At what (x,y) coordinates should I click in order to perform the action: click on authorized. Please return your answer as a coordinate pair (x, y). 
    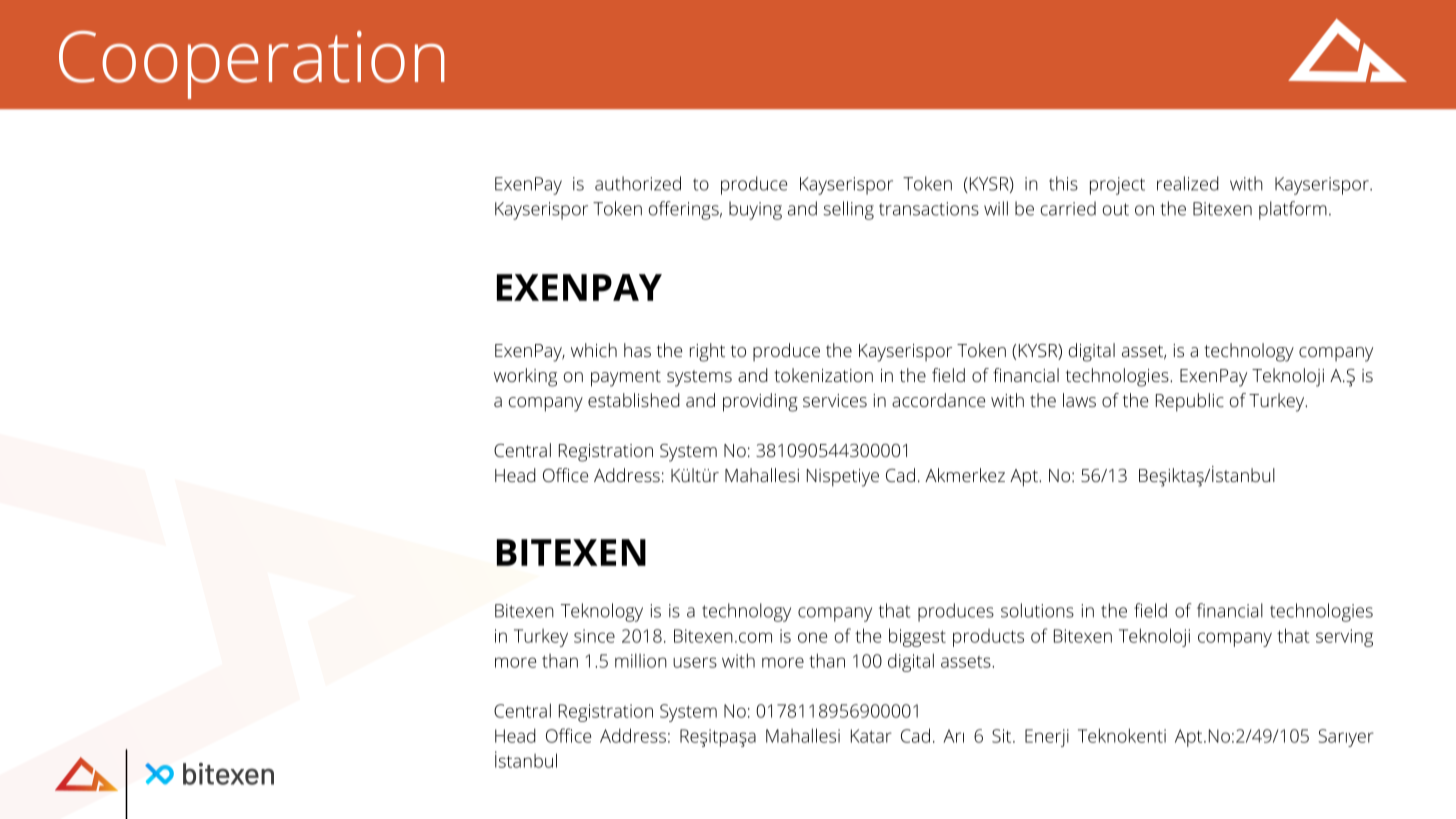
    Looking at the image, I should click on (638, 183).
